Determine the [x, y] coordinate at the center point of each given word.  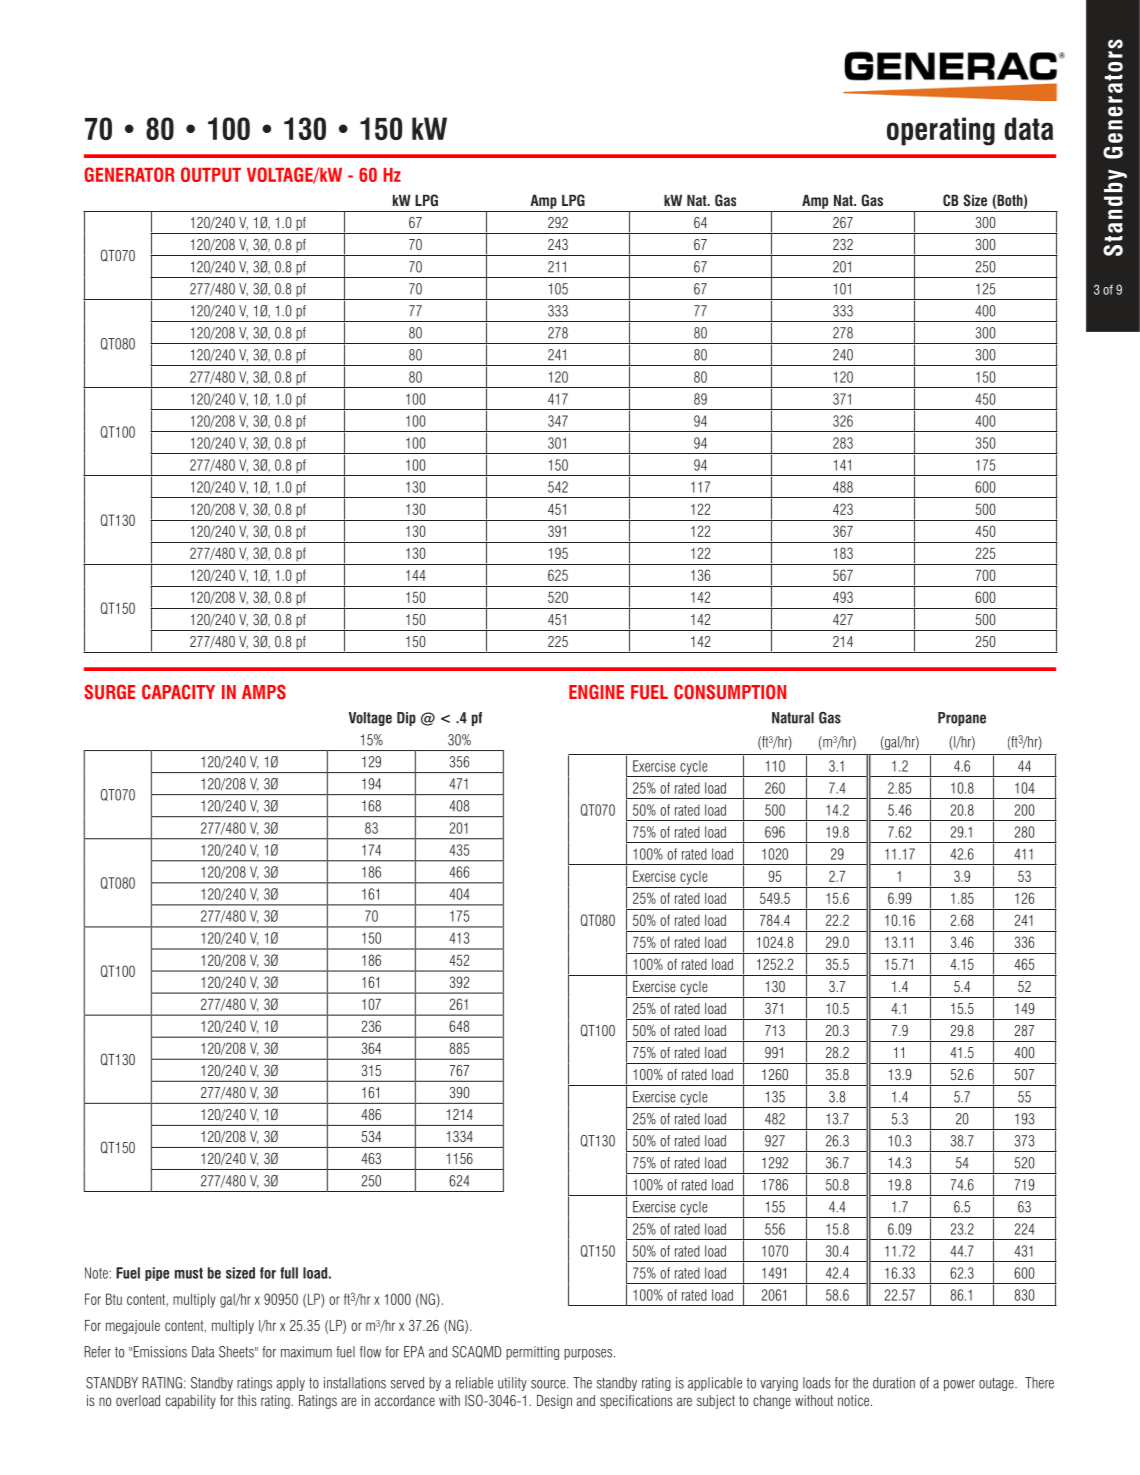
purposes [589, 1354]
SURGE [109, 692]
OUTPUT [211, 174]
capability [191, 1402]
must [189, 1273]
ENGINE [596, 692]
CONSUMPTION [730, 692]
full [289, 1273]
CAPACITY [178, 692]
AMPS [264, 692]
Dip [406, 719]
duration [894, 1383]
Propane [962, 719]
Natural [793, 718]
